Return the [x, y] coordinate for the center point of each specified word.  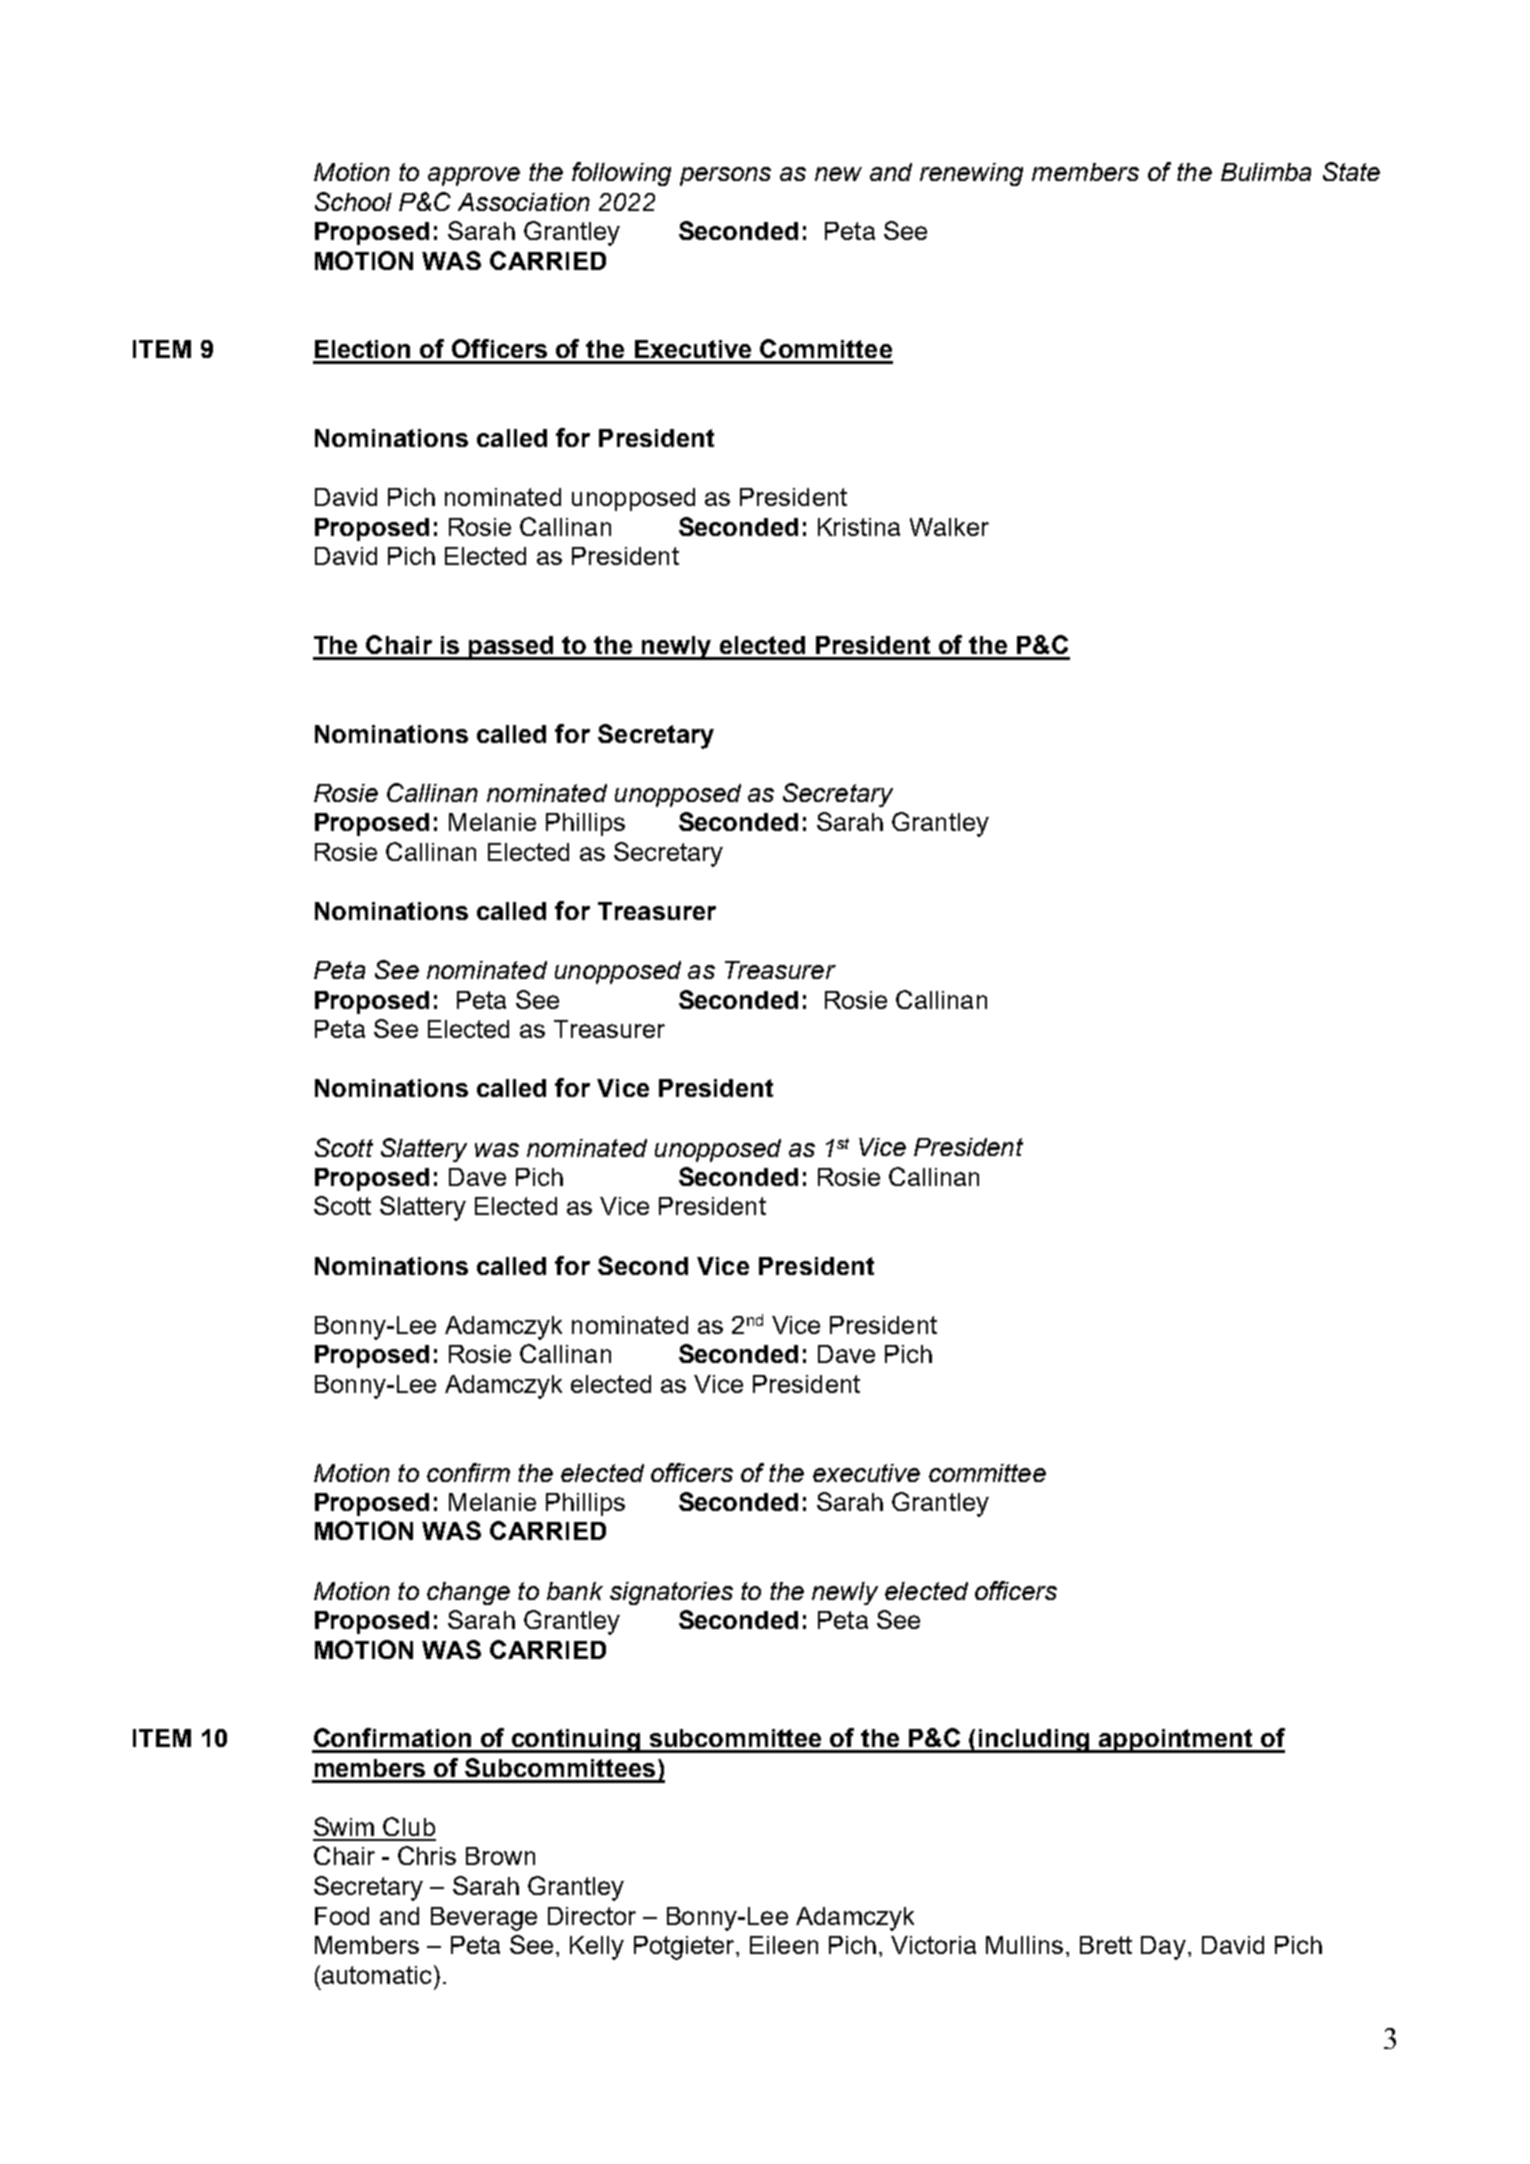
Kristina [859, 527]
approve [474, 176]
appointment [1177, 1741]
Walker [949, 527]
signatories [671, 1593]
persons [725, 176]
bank [575, 1591]
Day [1163, 1948]
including [1035, 1741]
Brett [1106, 1945]
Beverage [484, 1919]
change [468, 1593]
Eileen [784, 1945]
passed [511, 648]
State [1351, 171]
